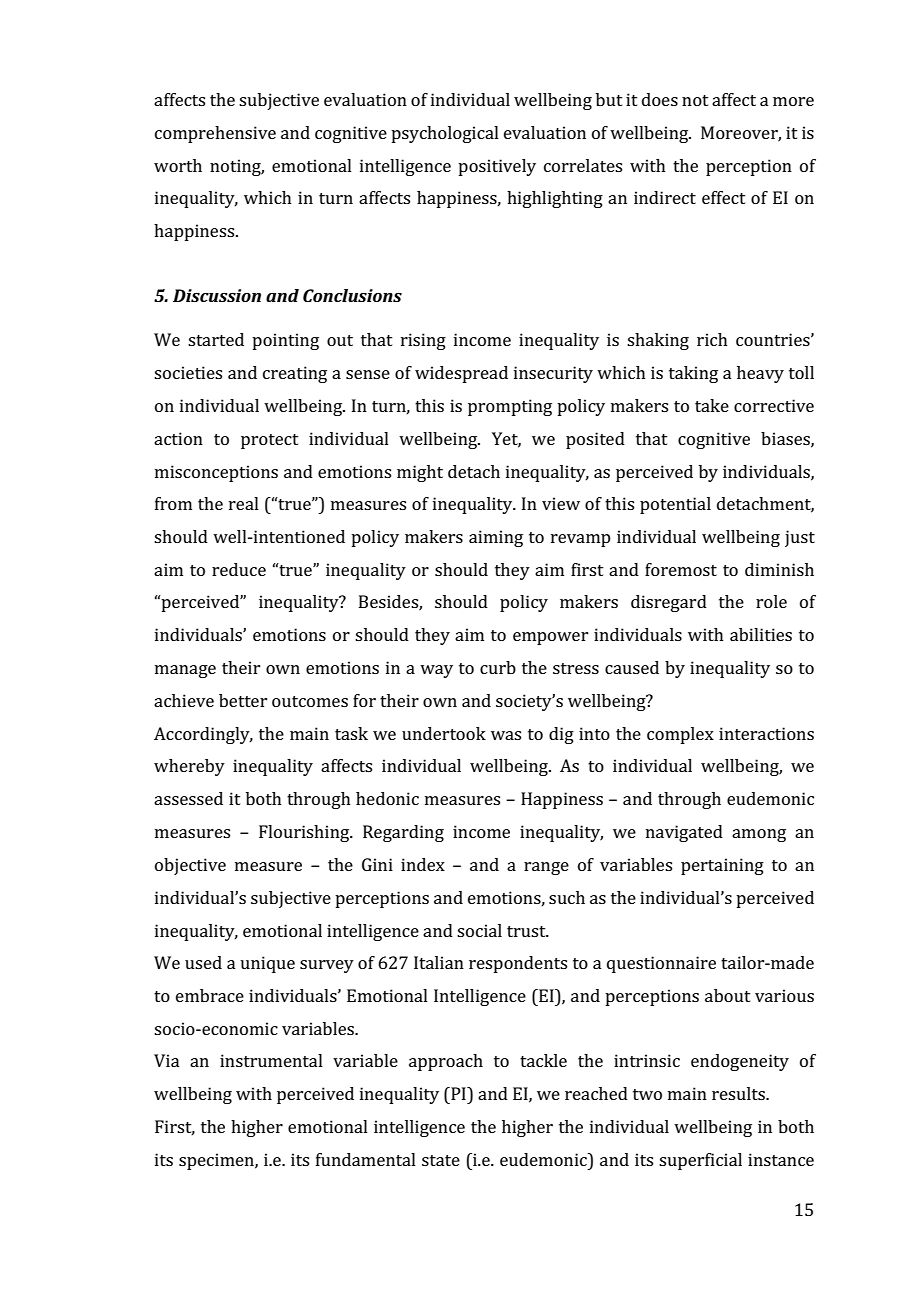 The height and width of the screenshot is (1308, 924). Describe the element at coordinates (498, 667) in the screenshot. I see `curb` at that location.
